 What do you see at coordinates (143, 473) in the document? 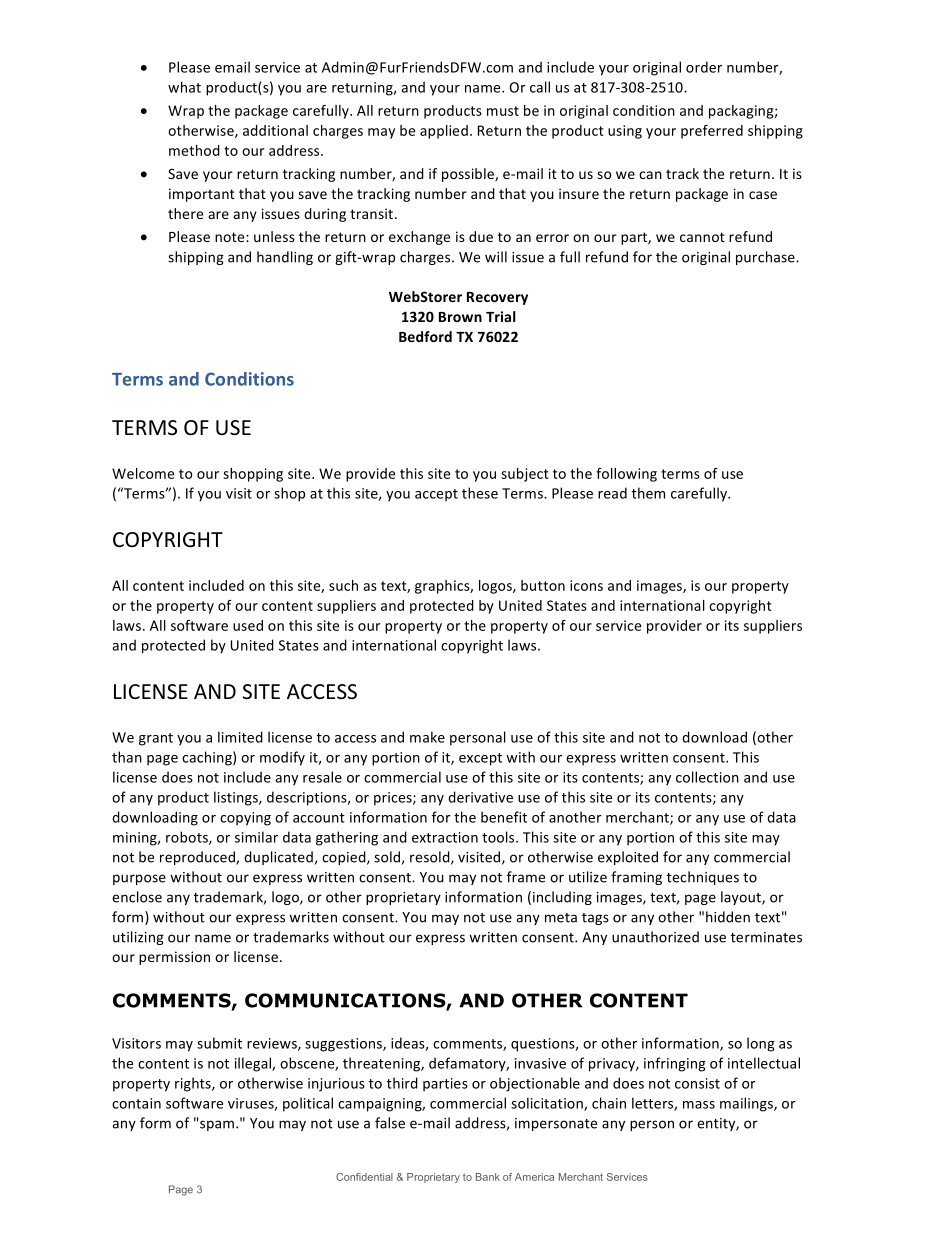
I see `Welcome` at bounding box center [143, 473].
